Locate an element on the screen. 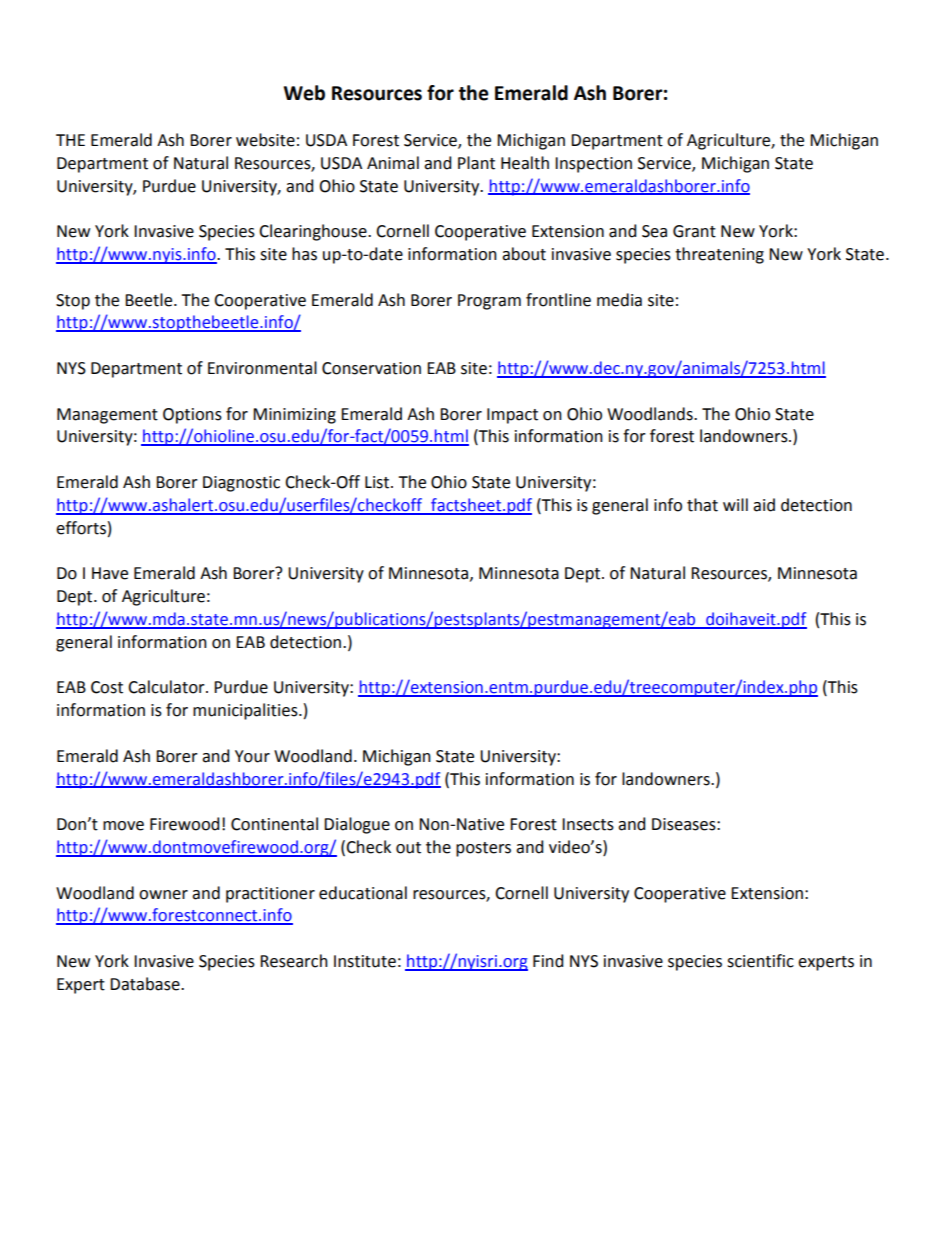 This screenshot has height=1233, width=952. posters is located at coordinates (483, 849).
